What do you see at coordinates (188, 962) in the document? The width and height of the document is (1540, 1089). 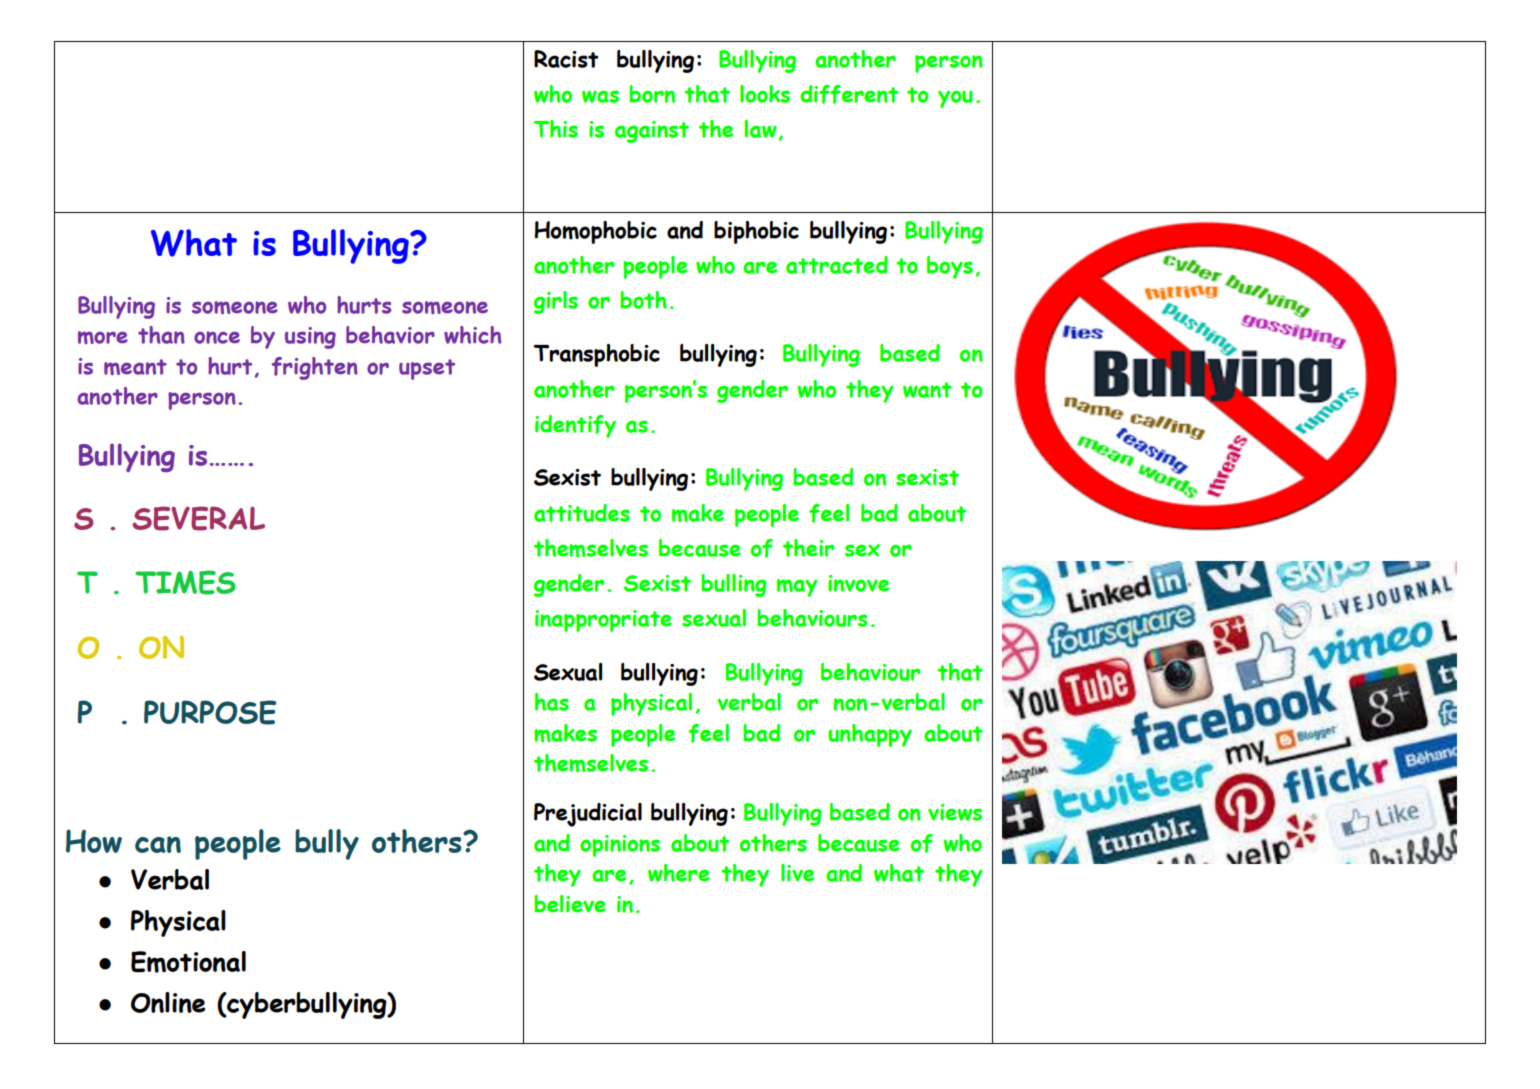 I see `Emotional` at bounding box center [188, 962].
